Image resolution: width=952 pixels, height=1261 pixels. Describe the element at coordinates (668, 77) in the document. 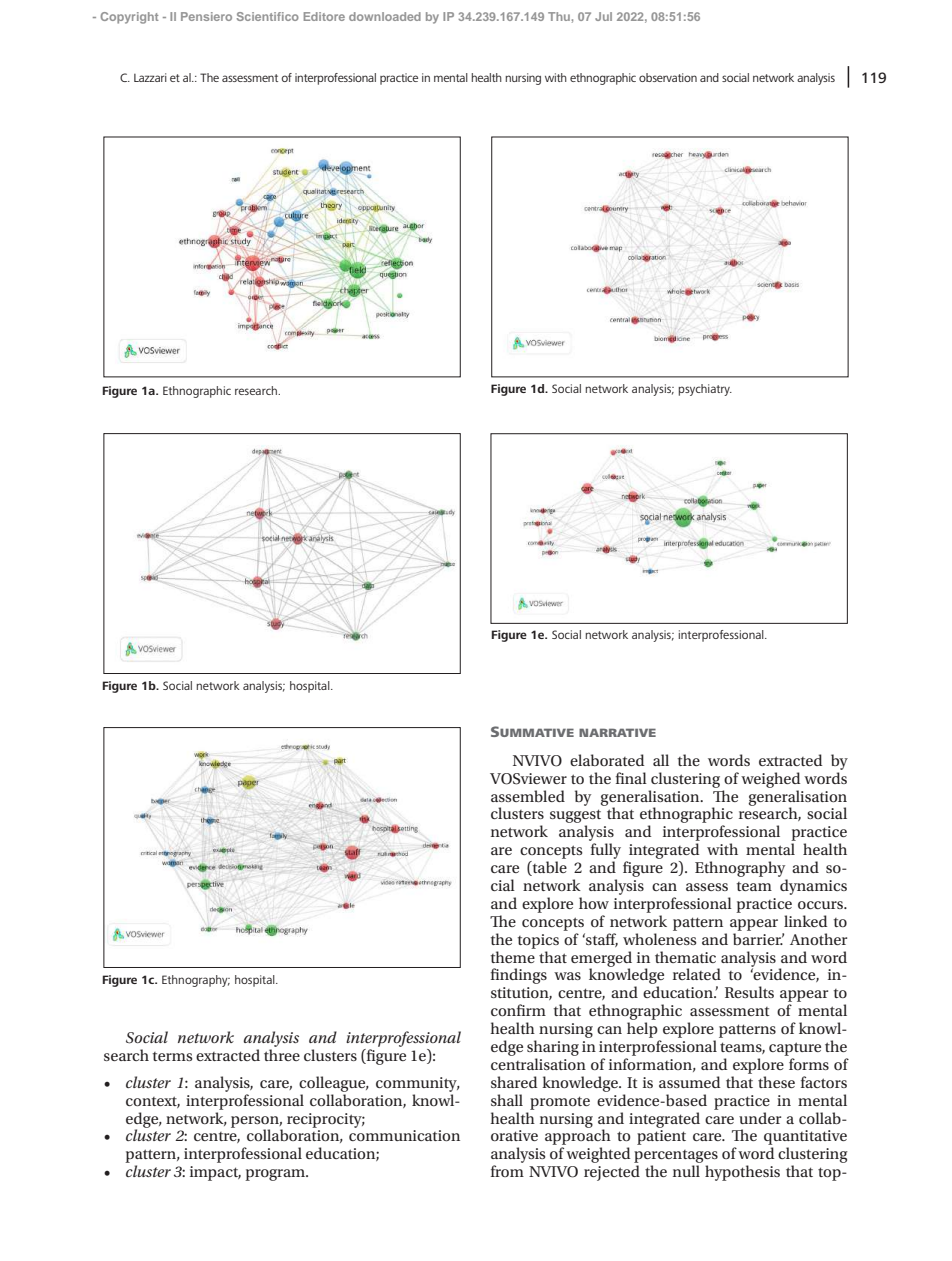

I see `observation` at that location.
